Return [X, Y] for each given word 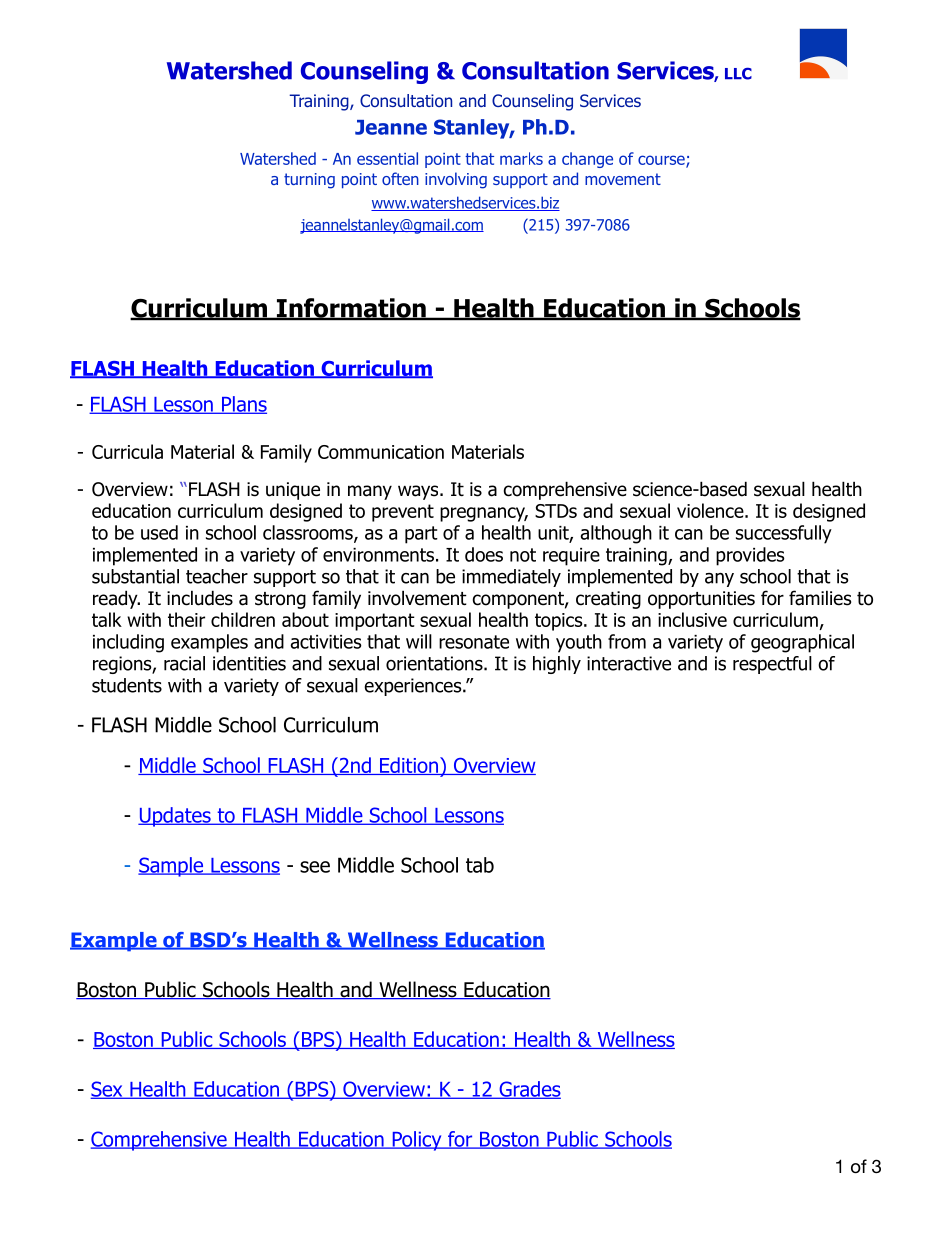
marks [521, 158]
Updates [175, 817]
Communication [381, 452]
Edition [408, 766]
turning [309, 181]
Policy [417, 1141]
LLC [738, 73]
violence [711, 510]
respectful [772, 665]
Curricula [127, 451]
